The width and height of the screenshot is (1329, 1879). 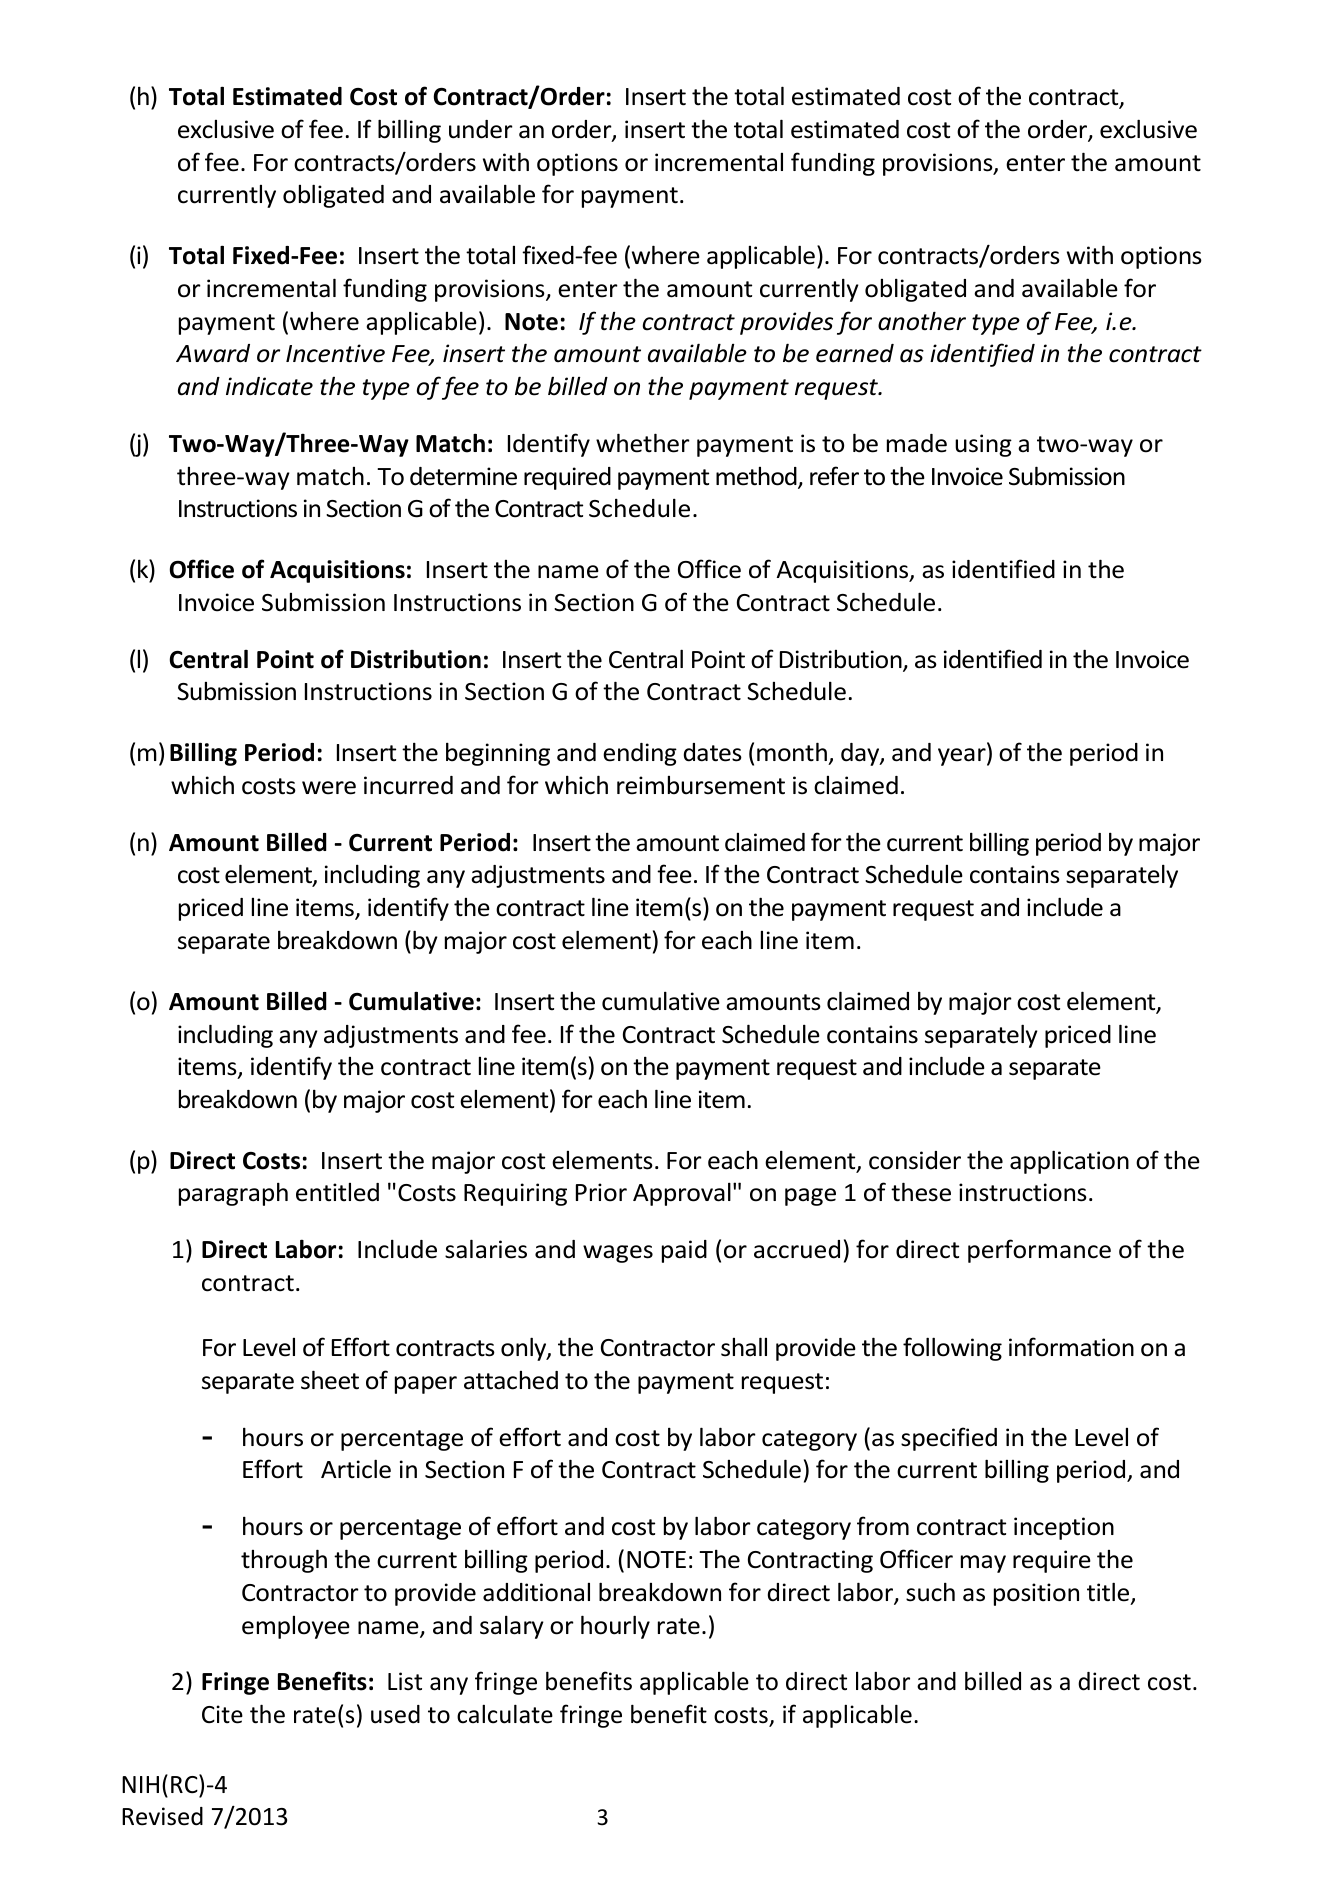 I want to click on Cite, so click(x=222, y=1714).
